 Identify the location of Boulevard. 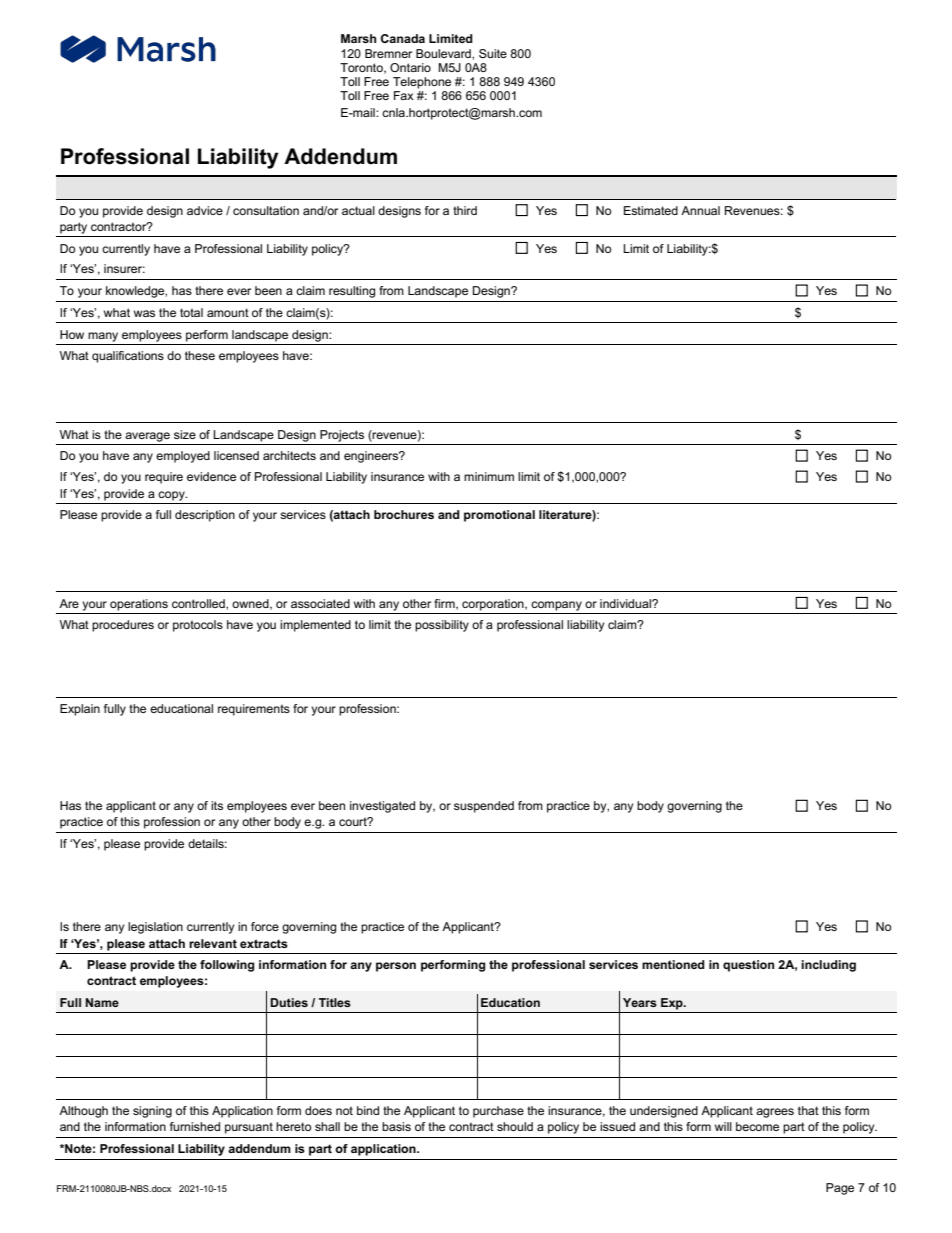
(444, 53).
